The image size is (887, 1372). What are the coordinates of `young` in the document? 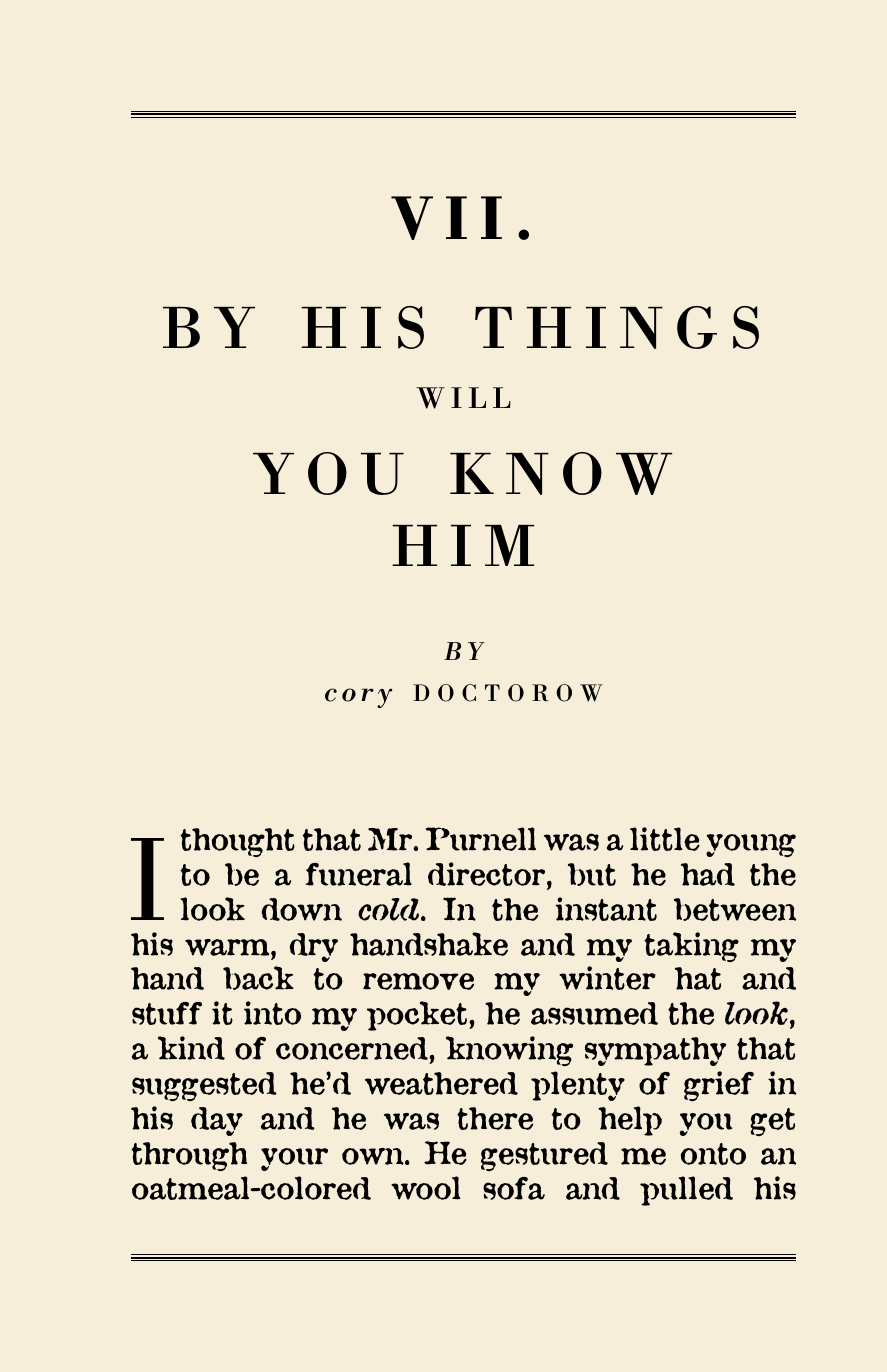 It's located at (751, 846).
